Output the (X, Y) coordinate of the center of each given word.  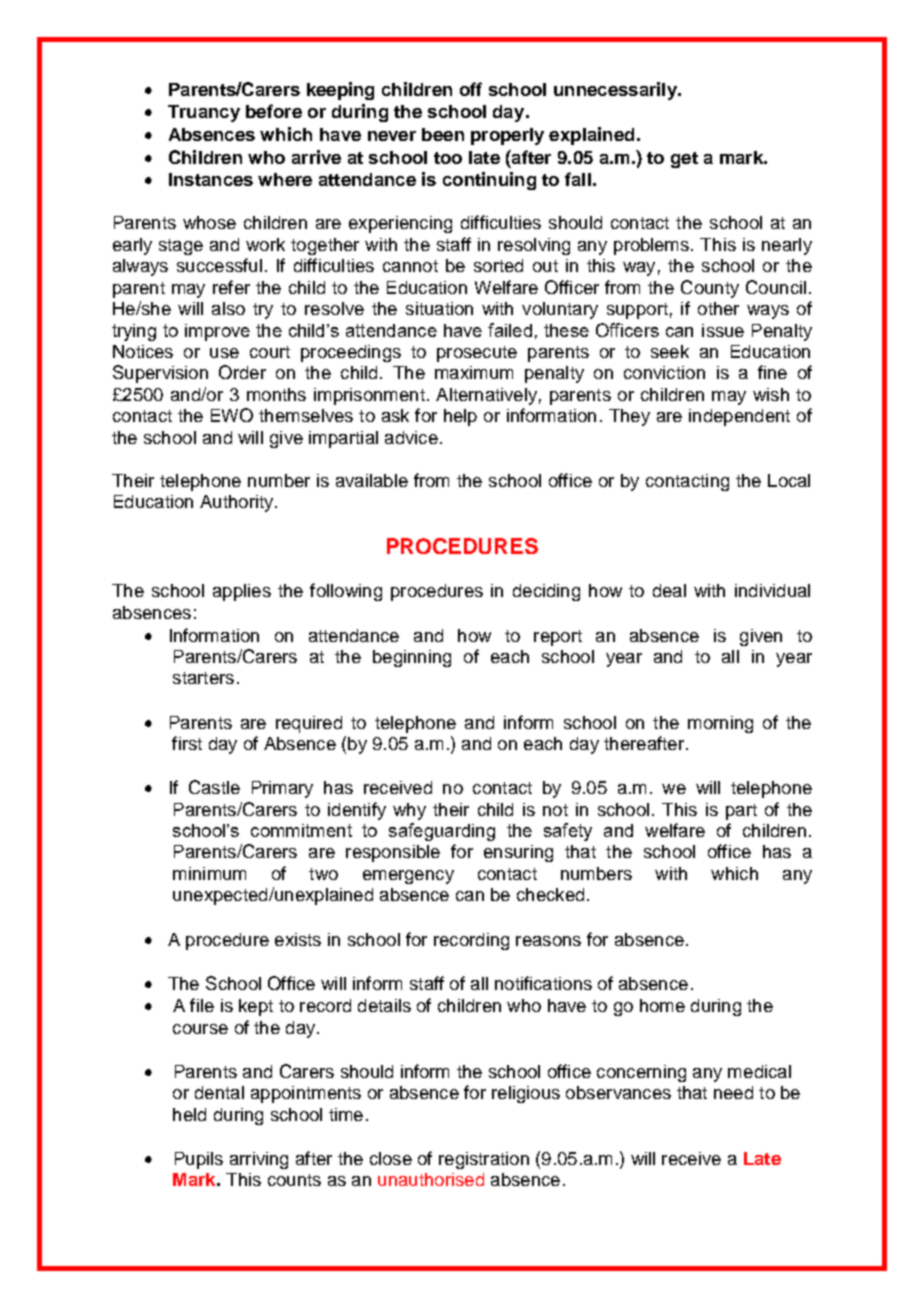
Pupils (199, 1160)
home (662, 1005)
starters (203, 678)
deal (669, 590)
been (443, 134)
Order (242, 372)
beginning (412, 658)
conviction (664, 372)
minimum (209, 873)
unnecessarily (616, 91)
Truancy (204, 113)
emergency (408, 877)
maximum (474, 372)
